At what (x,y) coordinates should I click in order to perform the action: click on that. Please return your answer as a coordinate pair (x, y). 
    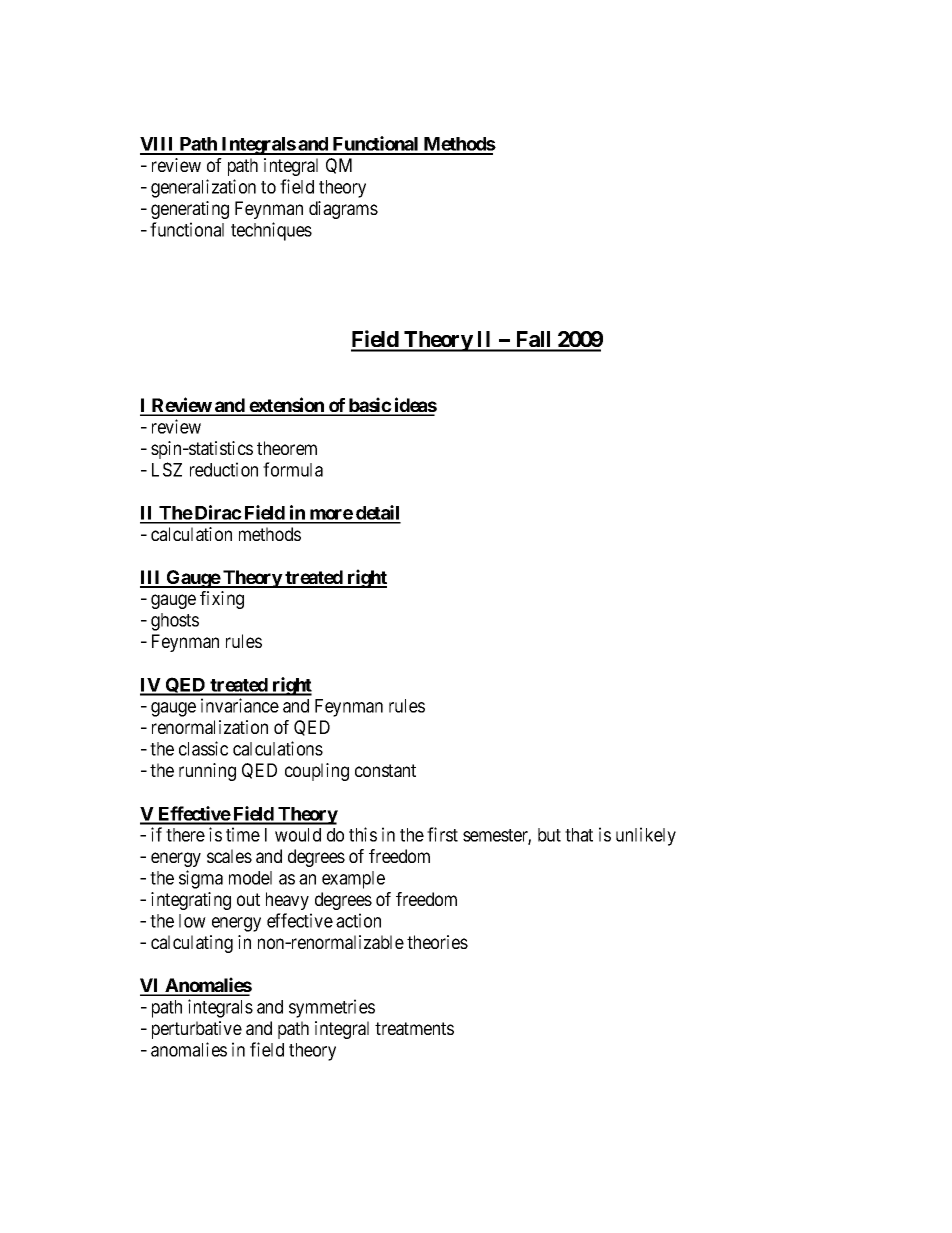
    Looking at the image, I should click on (579, 835).
